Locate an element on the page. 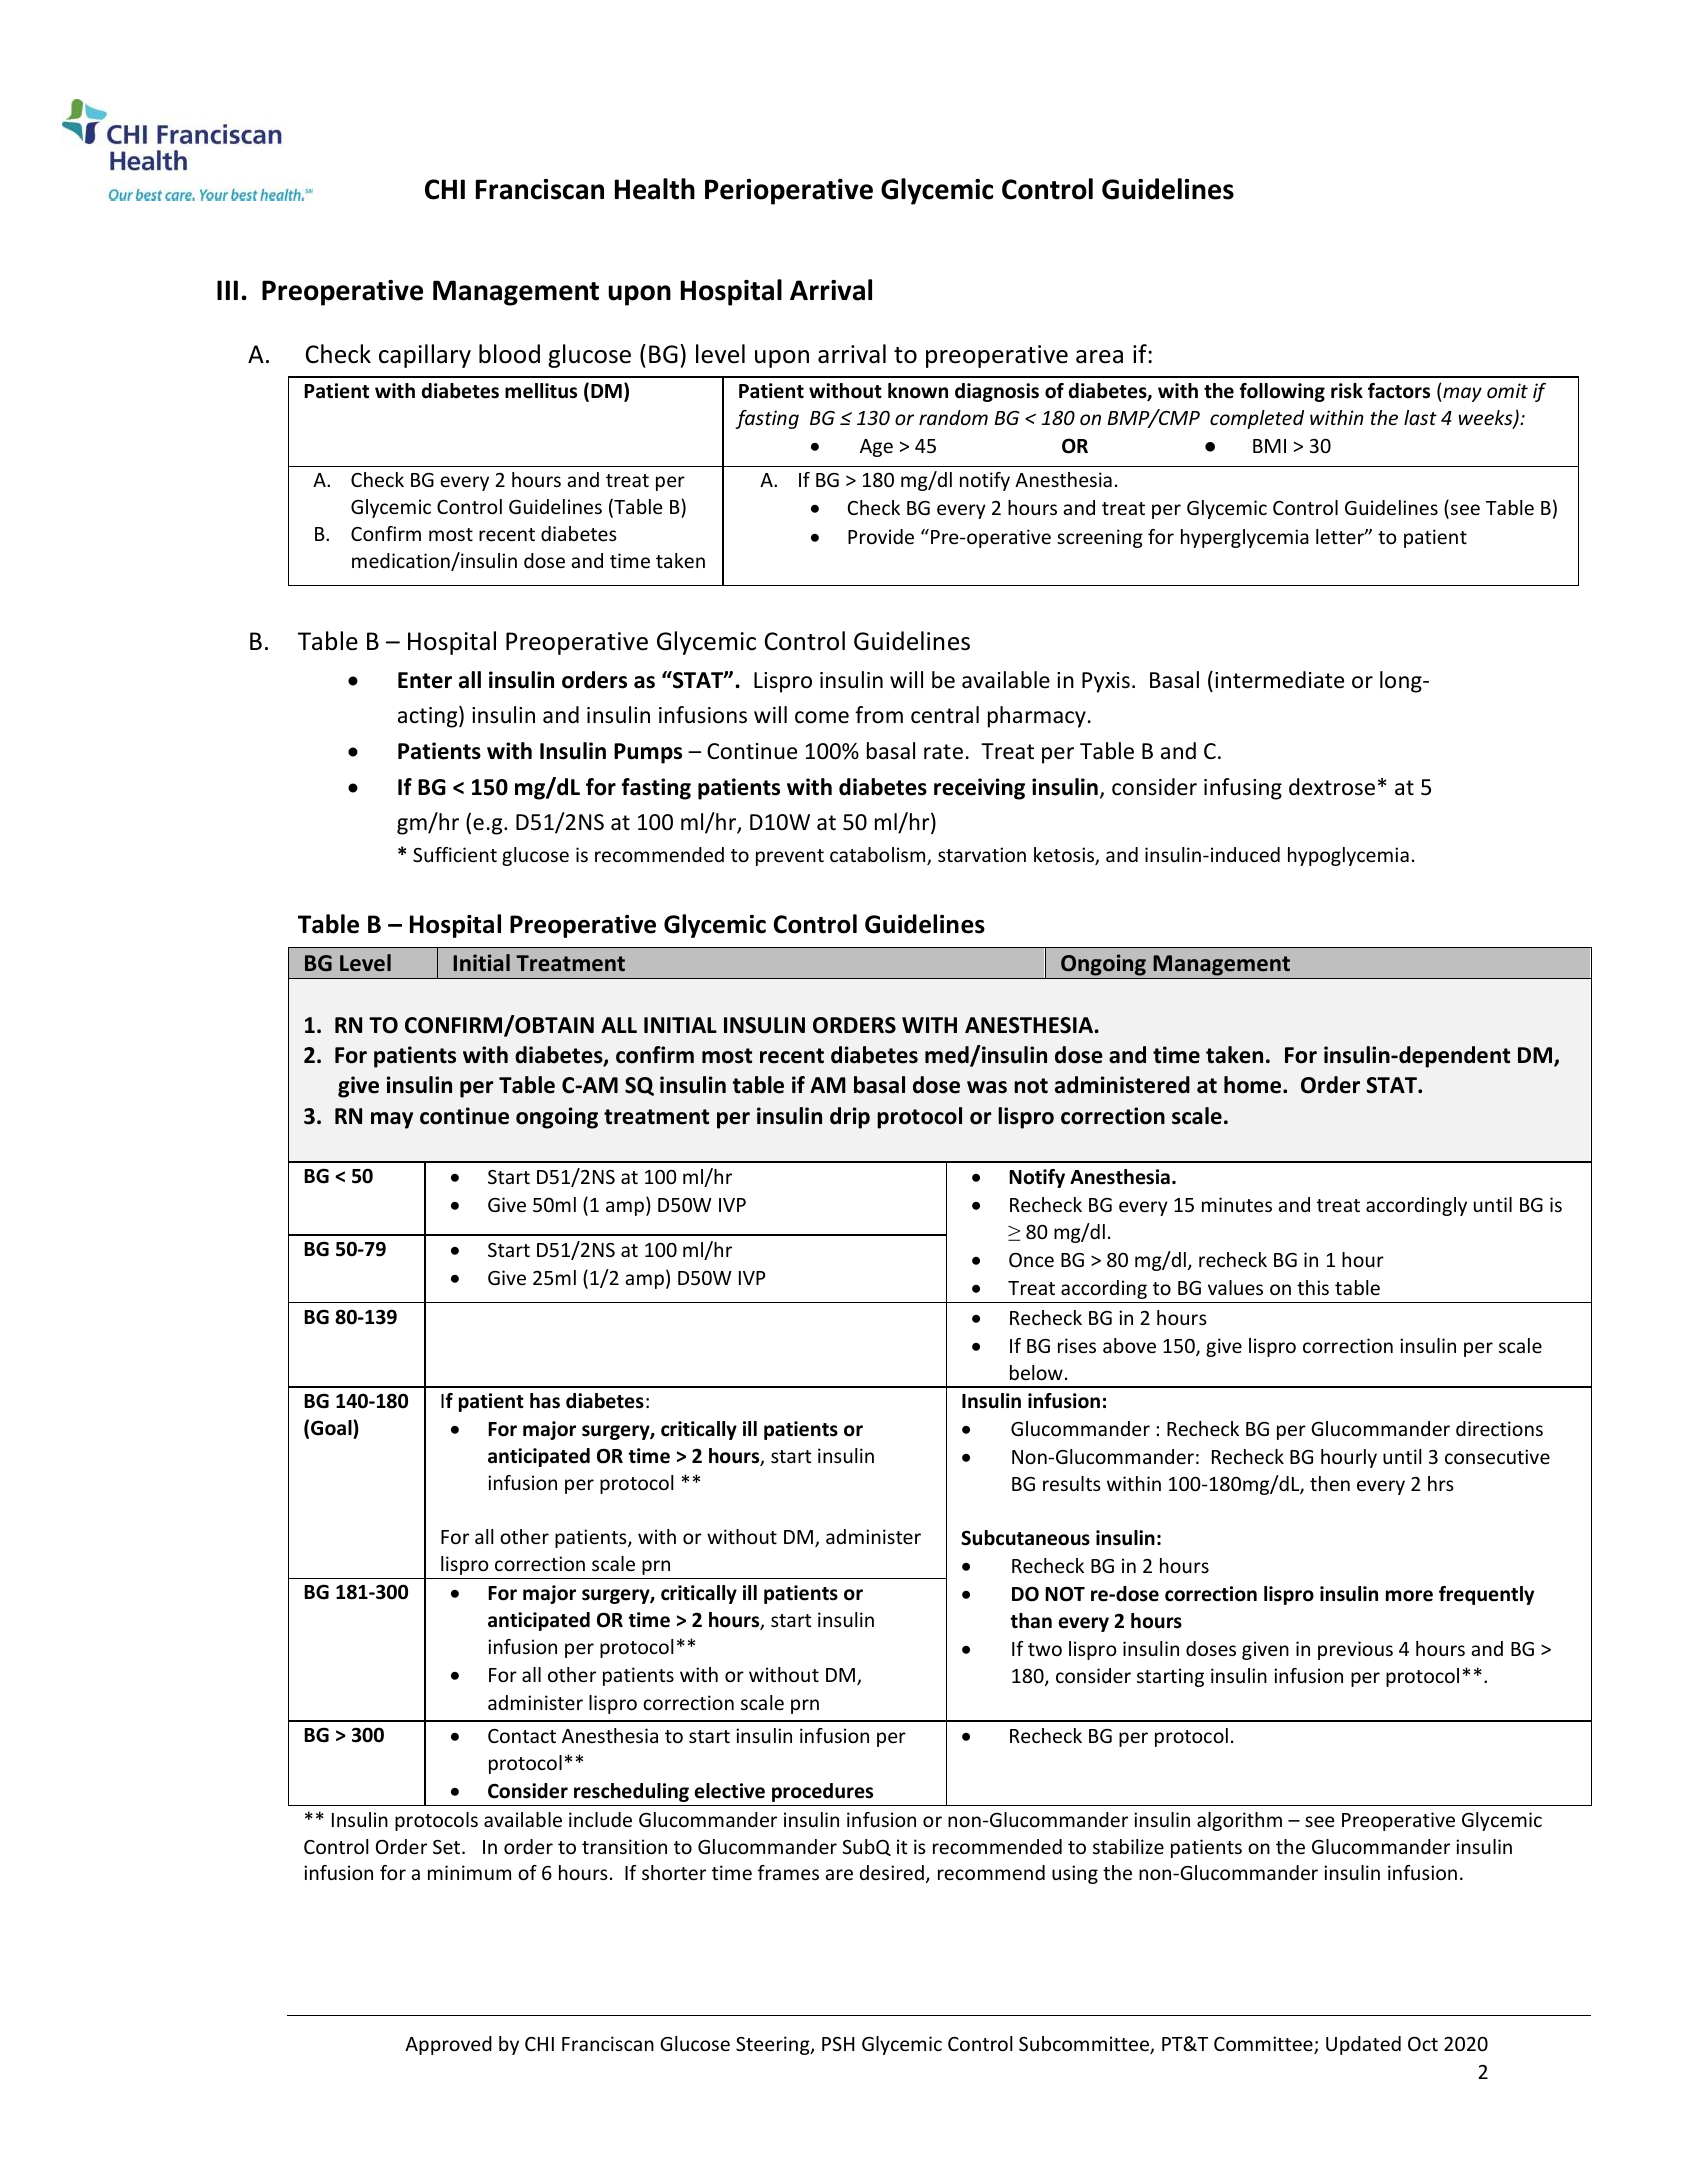 This document has width=1687, height=2184. intermediate is located at coordinates (1279, 680).
